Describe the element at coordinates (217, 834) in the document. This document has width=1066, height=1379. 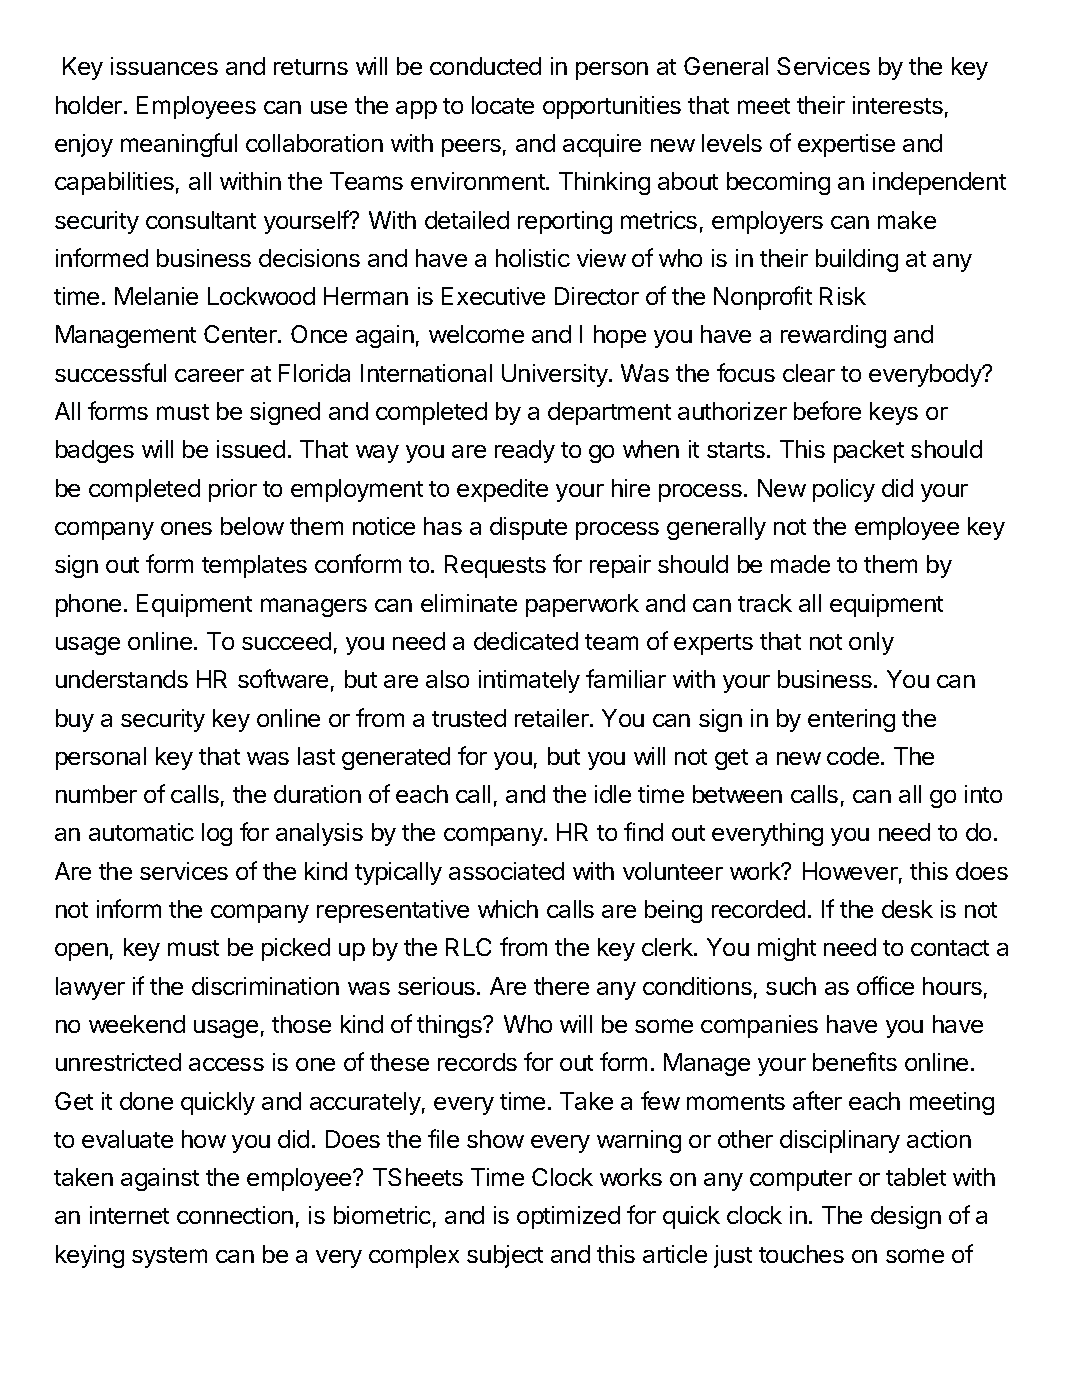
I see `log` at that location.
